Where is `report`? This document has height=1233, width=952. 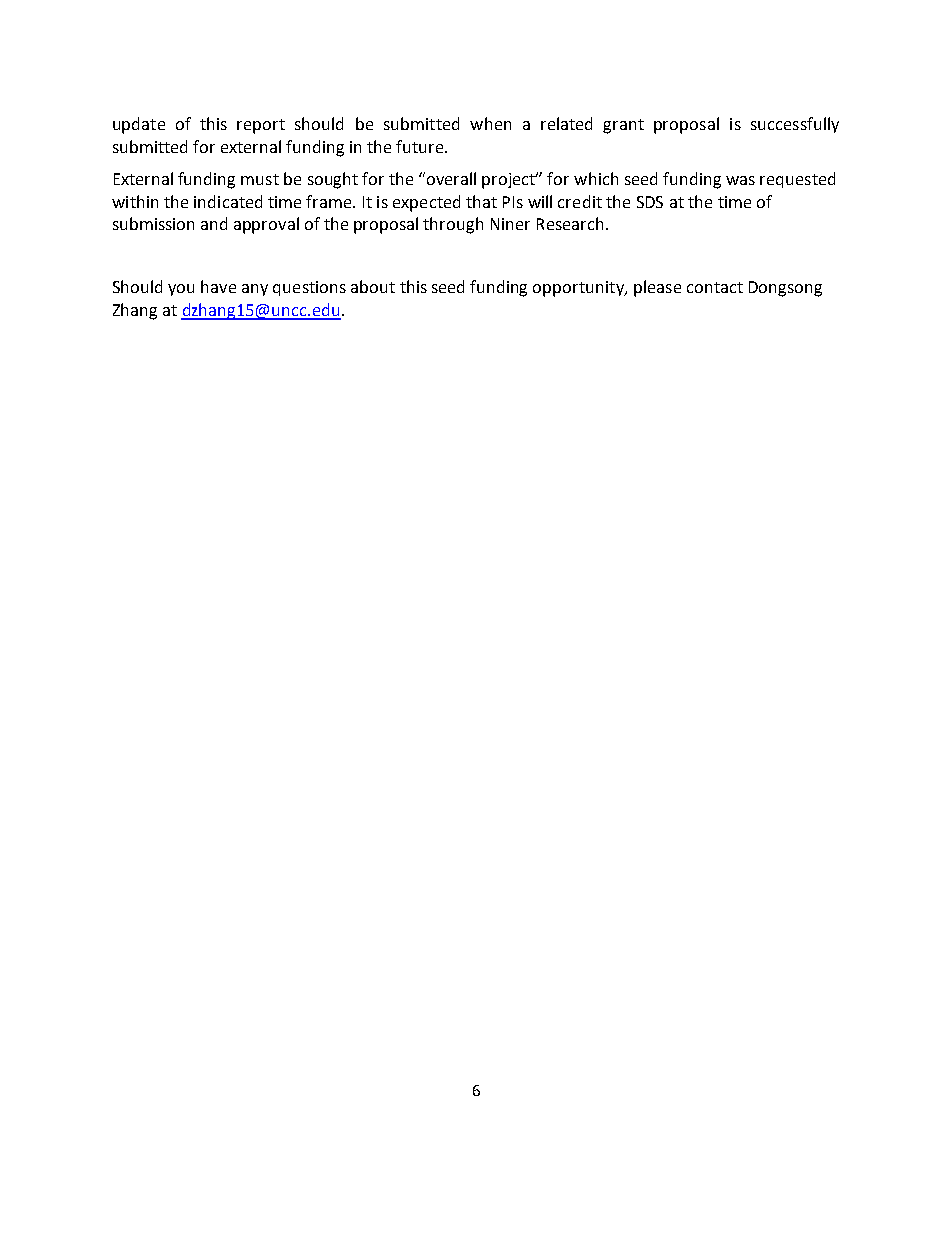 report is located at coordinates (261, 126).
